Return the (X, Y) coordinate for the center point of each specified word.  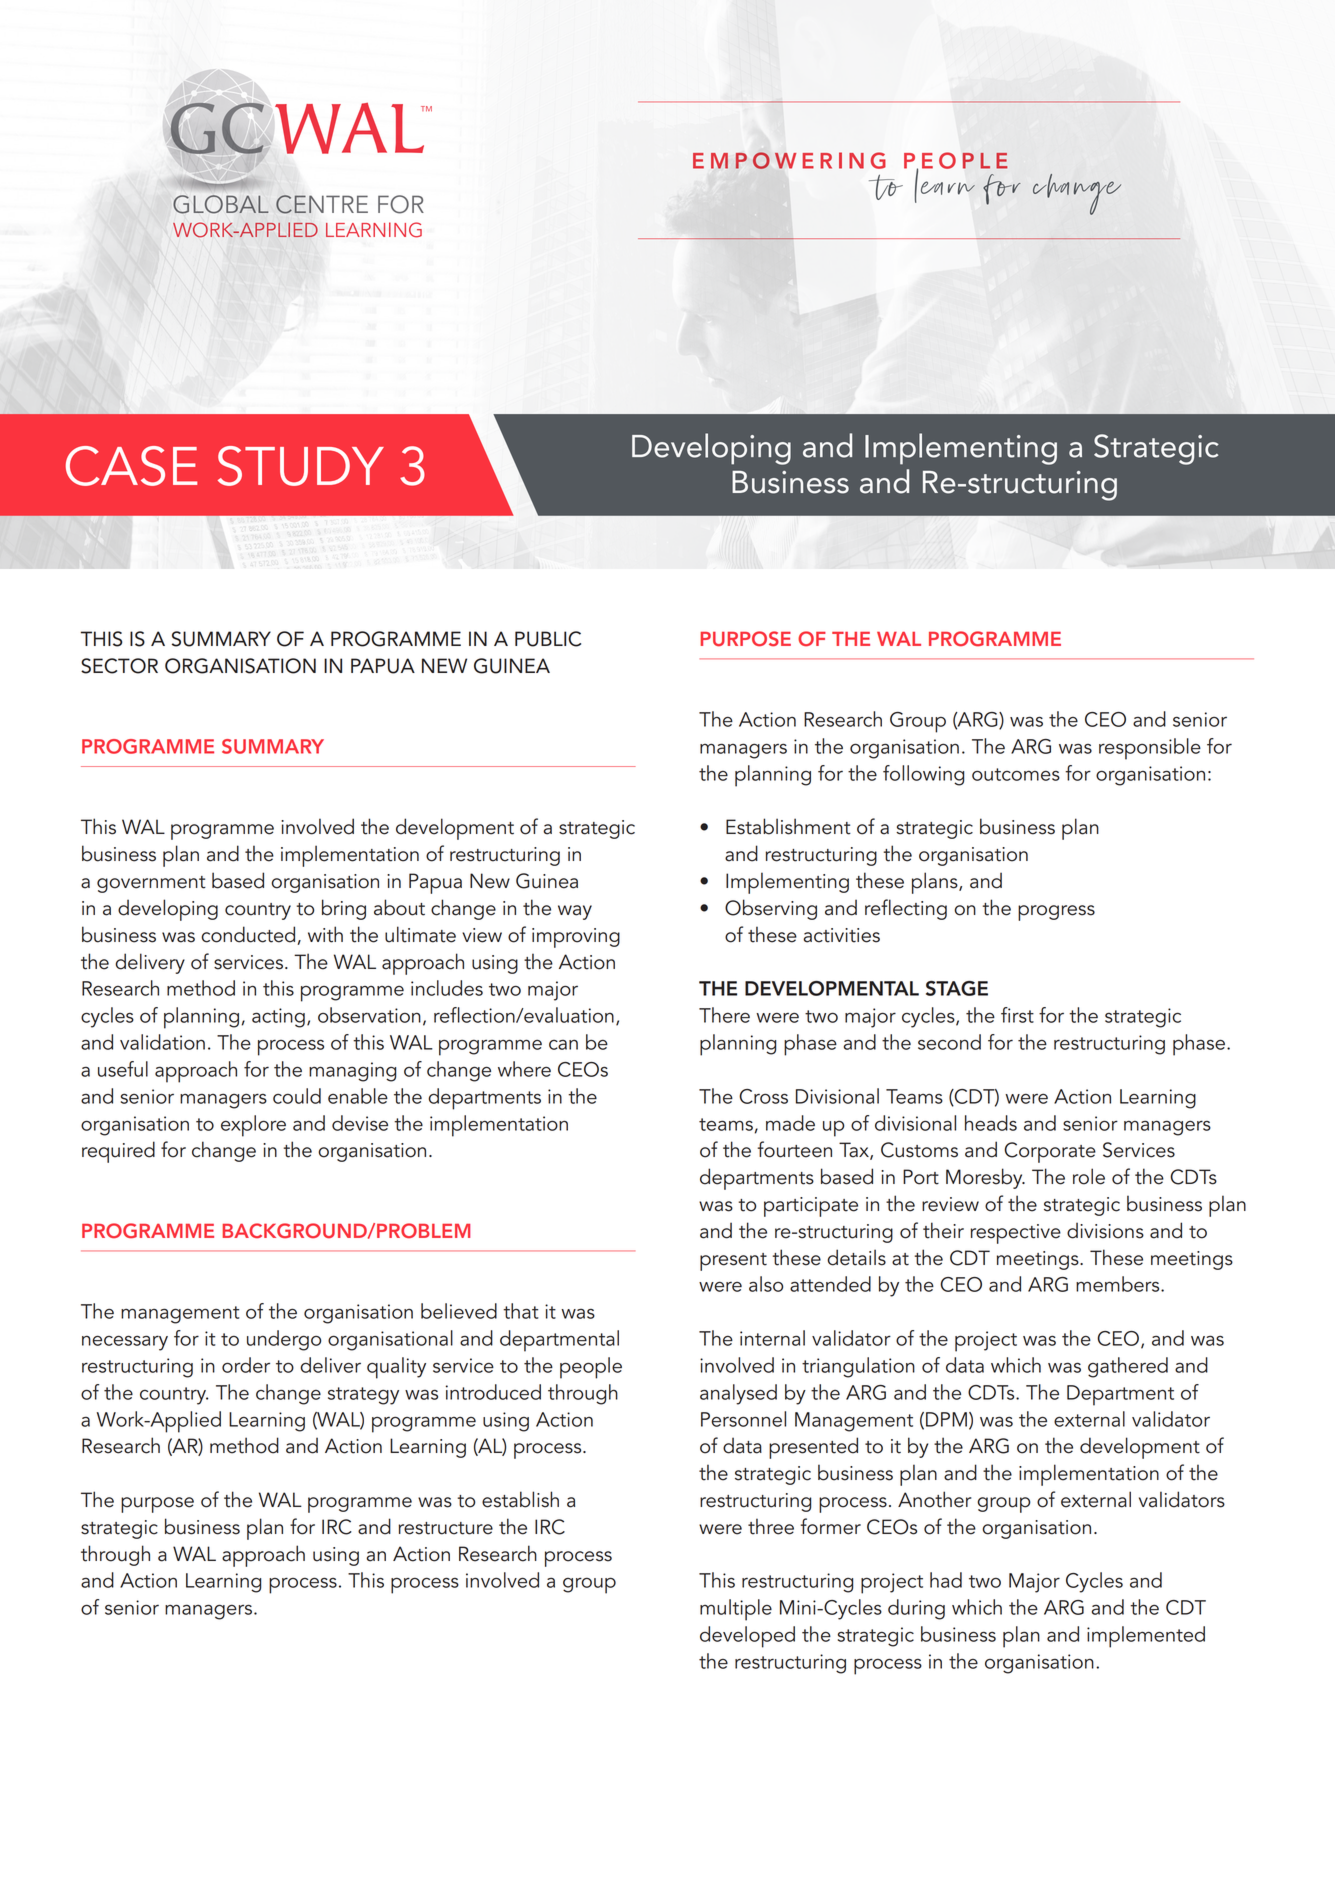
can (563, 1044)
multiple (736, 1610)
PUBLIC (548, 639)
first (1017, 1015)
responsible (1150, 749)
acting (278, 1018)
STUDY (301, 466)
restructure (446, 1528)
